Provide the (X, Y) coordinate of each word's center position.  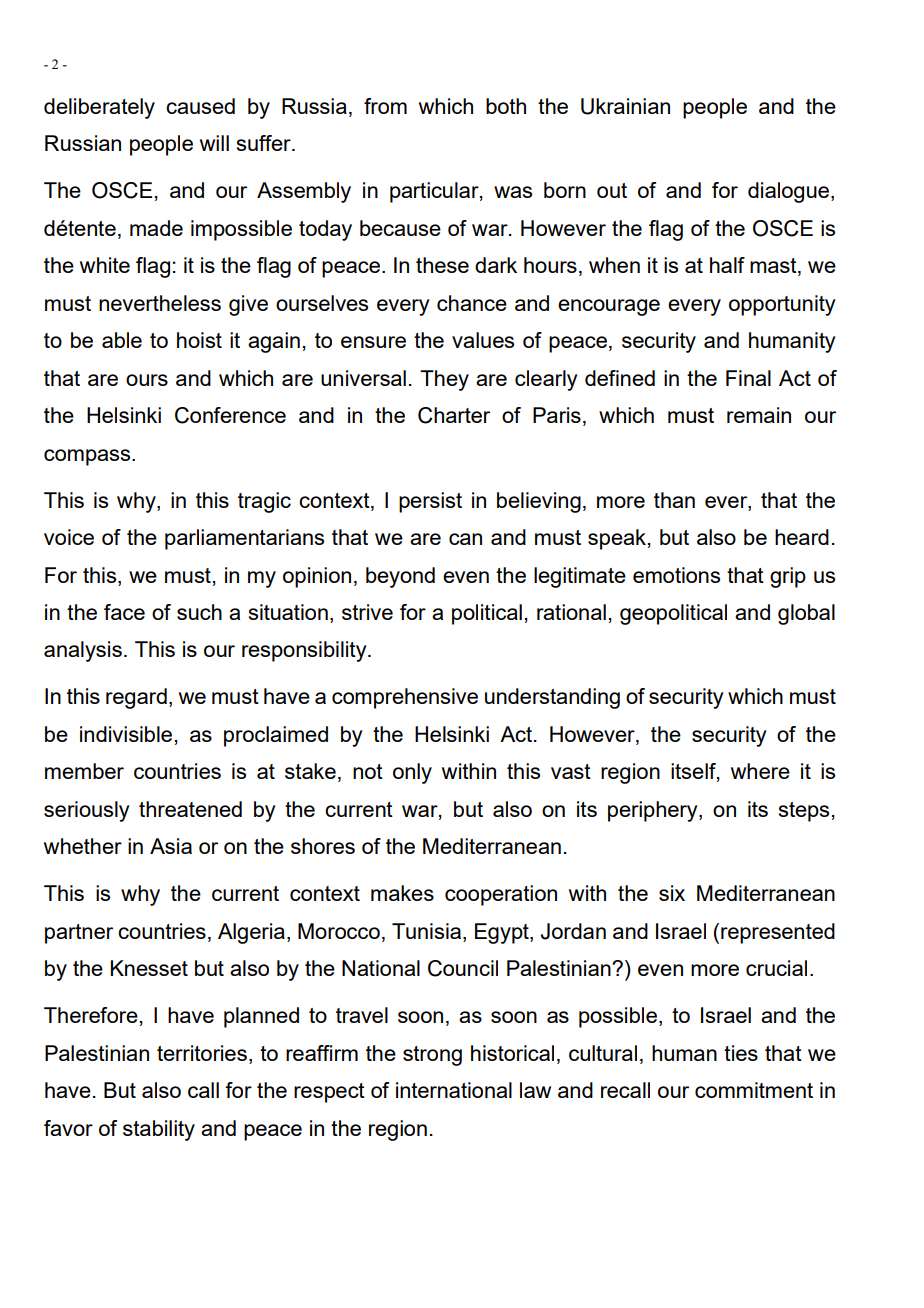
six (672, 893)
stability (159, 1130)
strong (432, 1056)
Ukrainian (625, 106)
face (124, 612)
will (214, 143)
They (444, 380)
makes (402, 893)
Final (748, 378)
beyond (400, 577)
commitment (754, 1090)
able (122, 340)
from (385, 106)
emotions (676, 575)
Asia (171, 846)
